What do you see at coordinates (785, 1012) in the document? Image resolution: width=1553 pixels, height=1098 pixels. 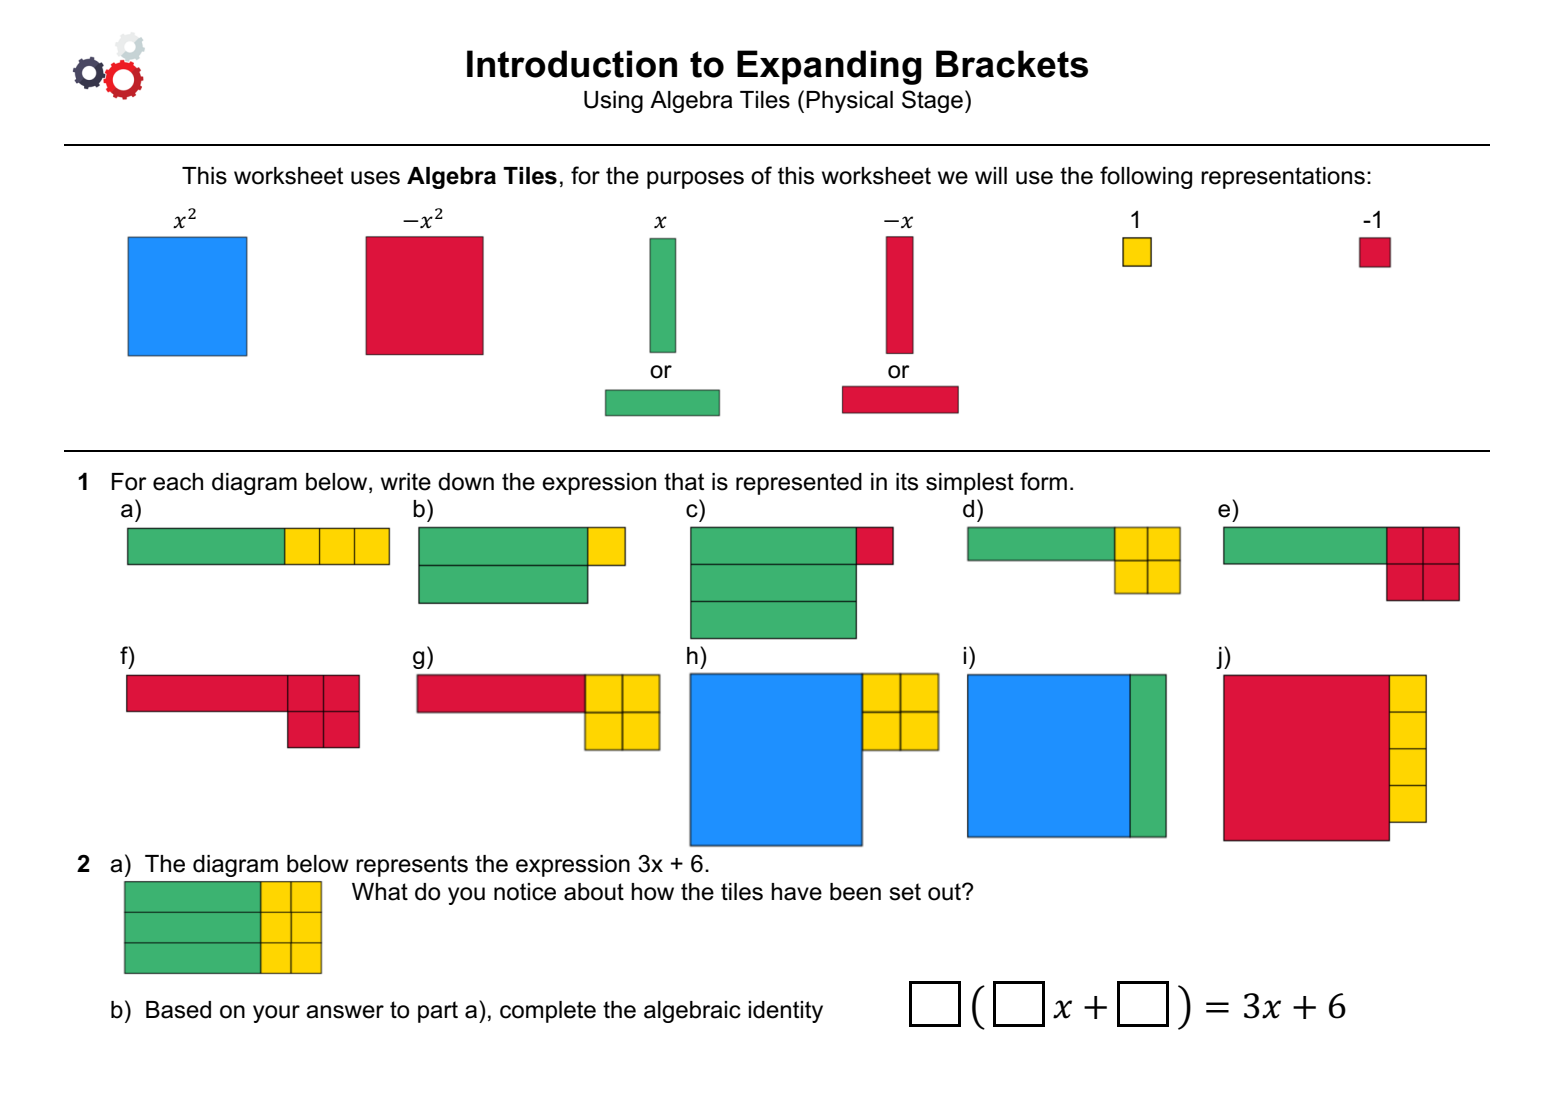 I see `identity` at bounding box center [785, 1012].
